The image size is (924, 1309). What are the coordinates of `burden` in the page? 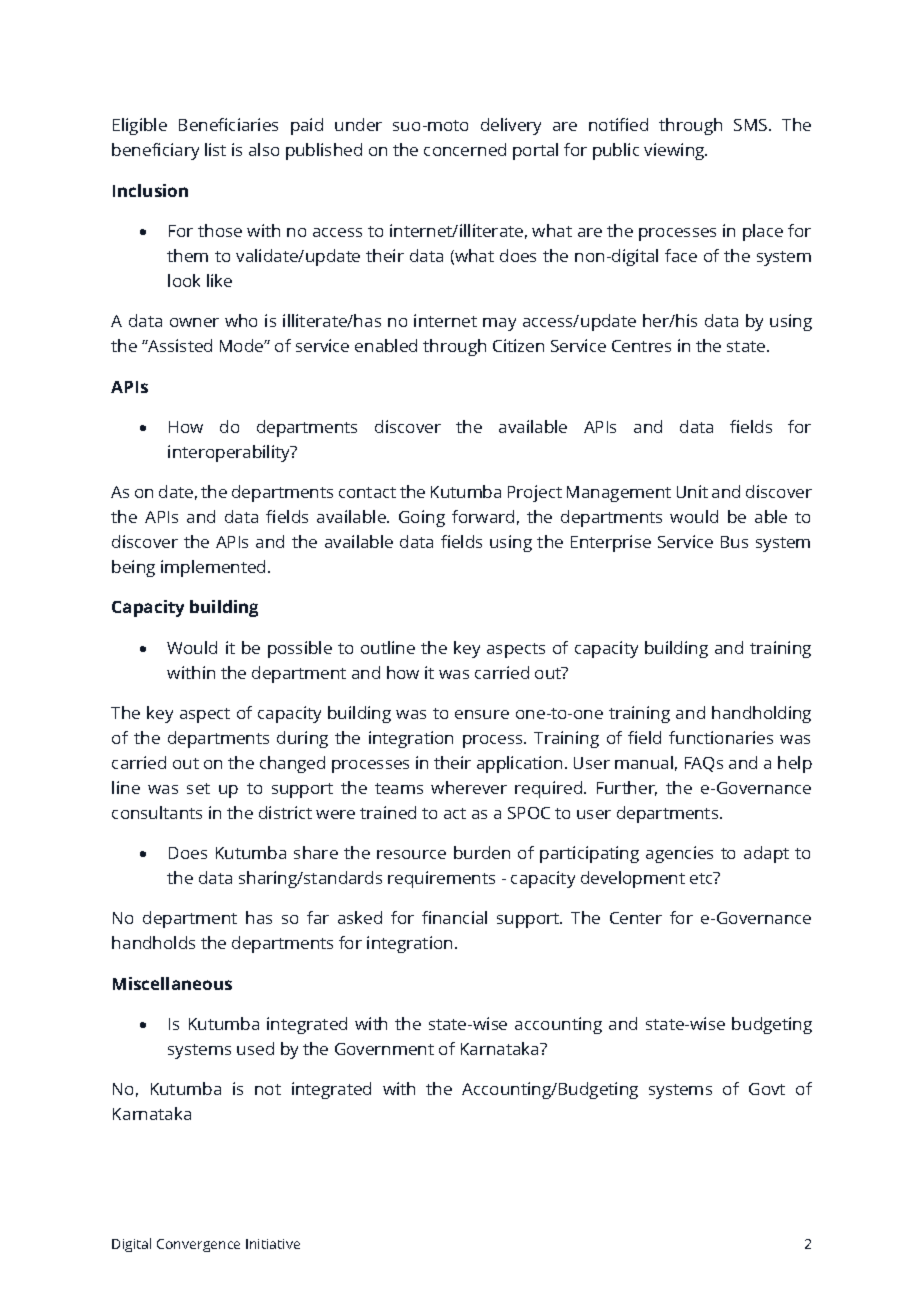 It's located at (482, 852).
